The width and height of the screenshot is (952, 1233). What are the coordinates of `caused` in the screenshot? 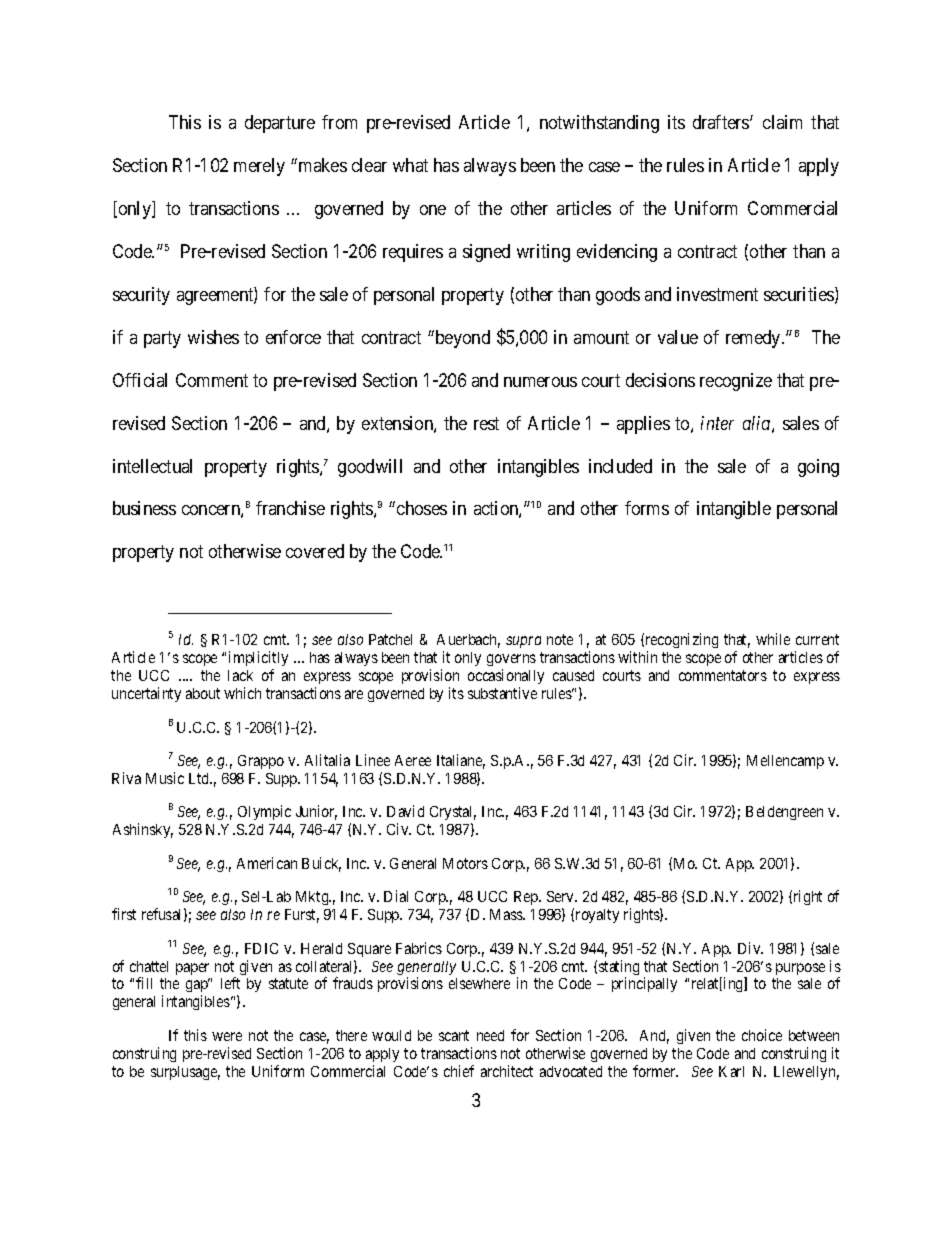 It's located at (573, 675).
